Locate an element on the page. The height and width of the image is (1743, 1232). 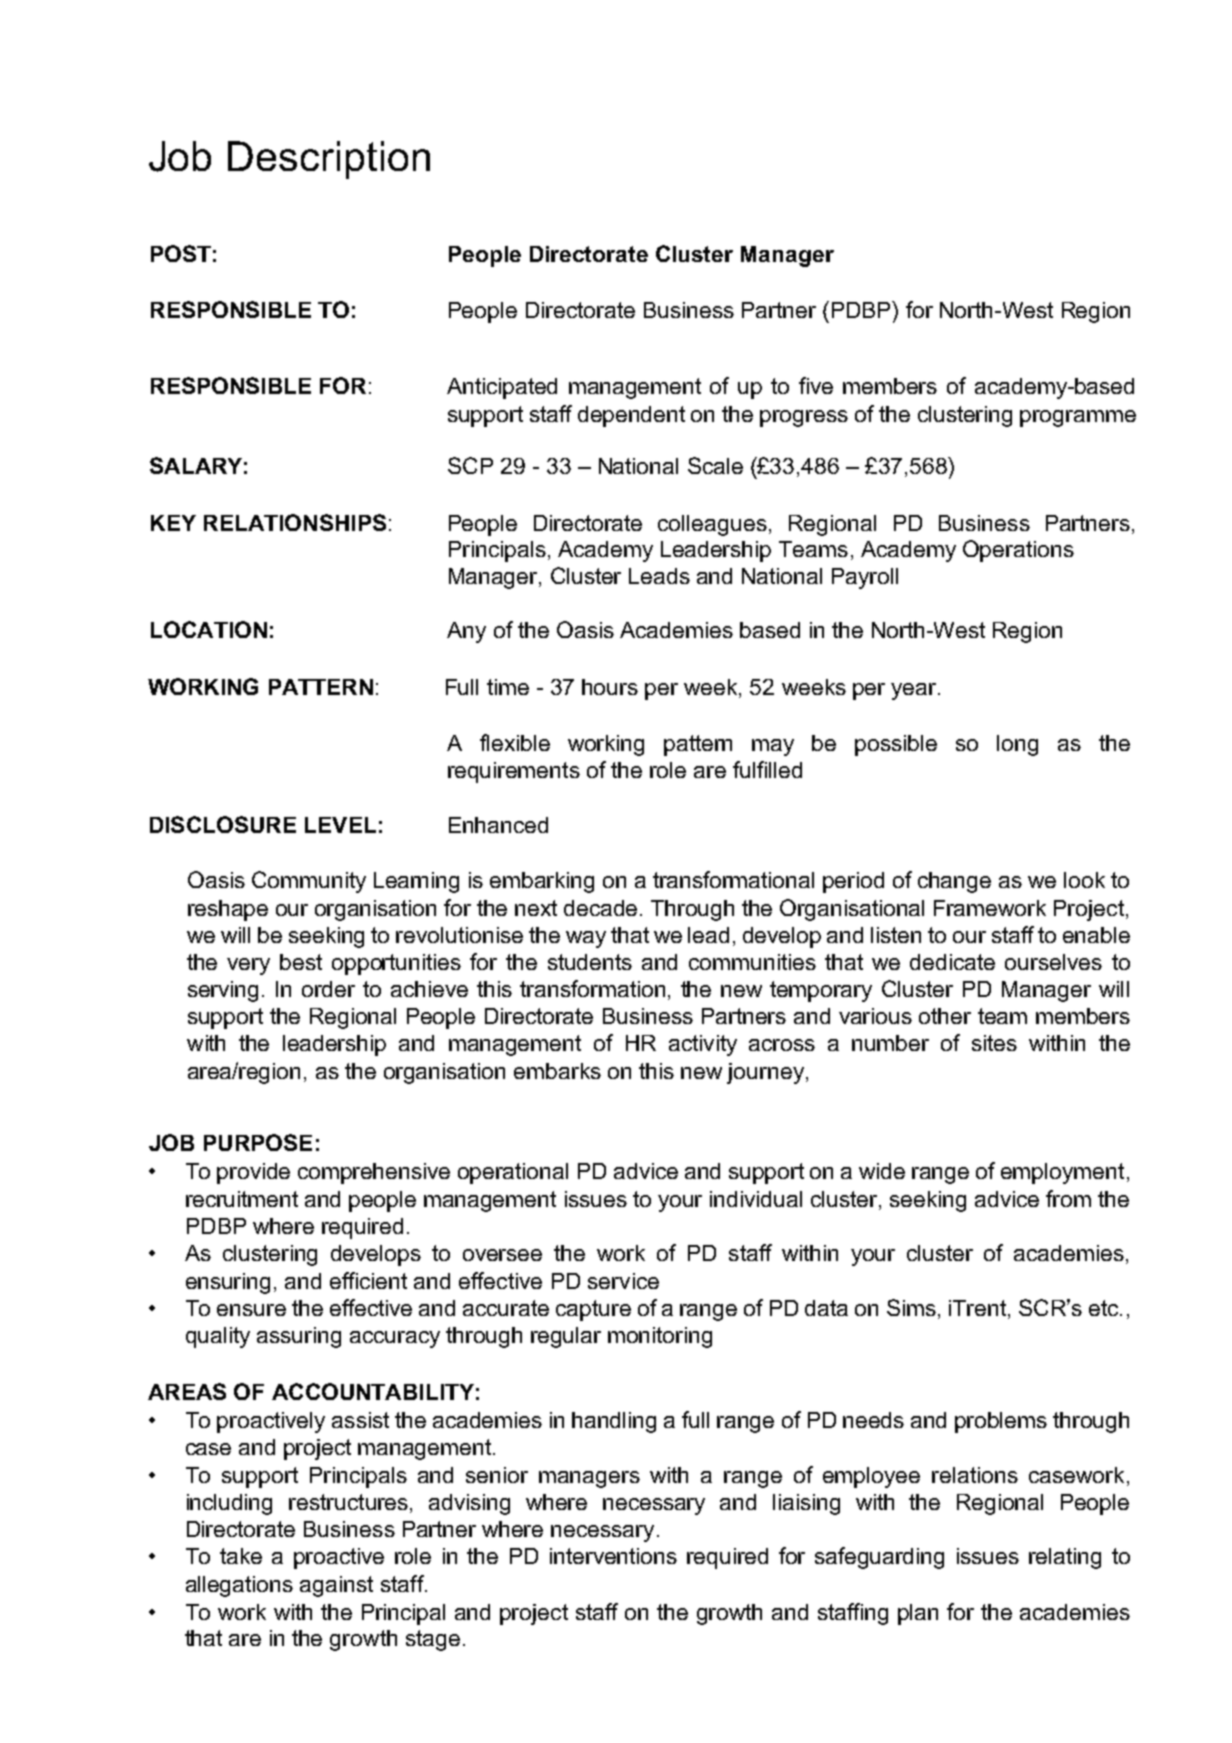
year is located at coordinates (915, 691).
